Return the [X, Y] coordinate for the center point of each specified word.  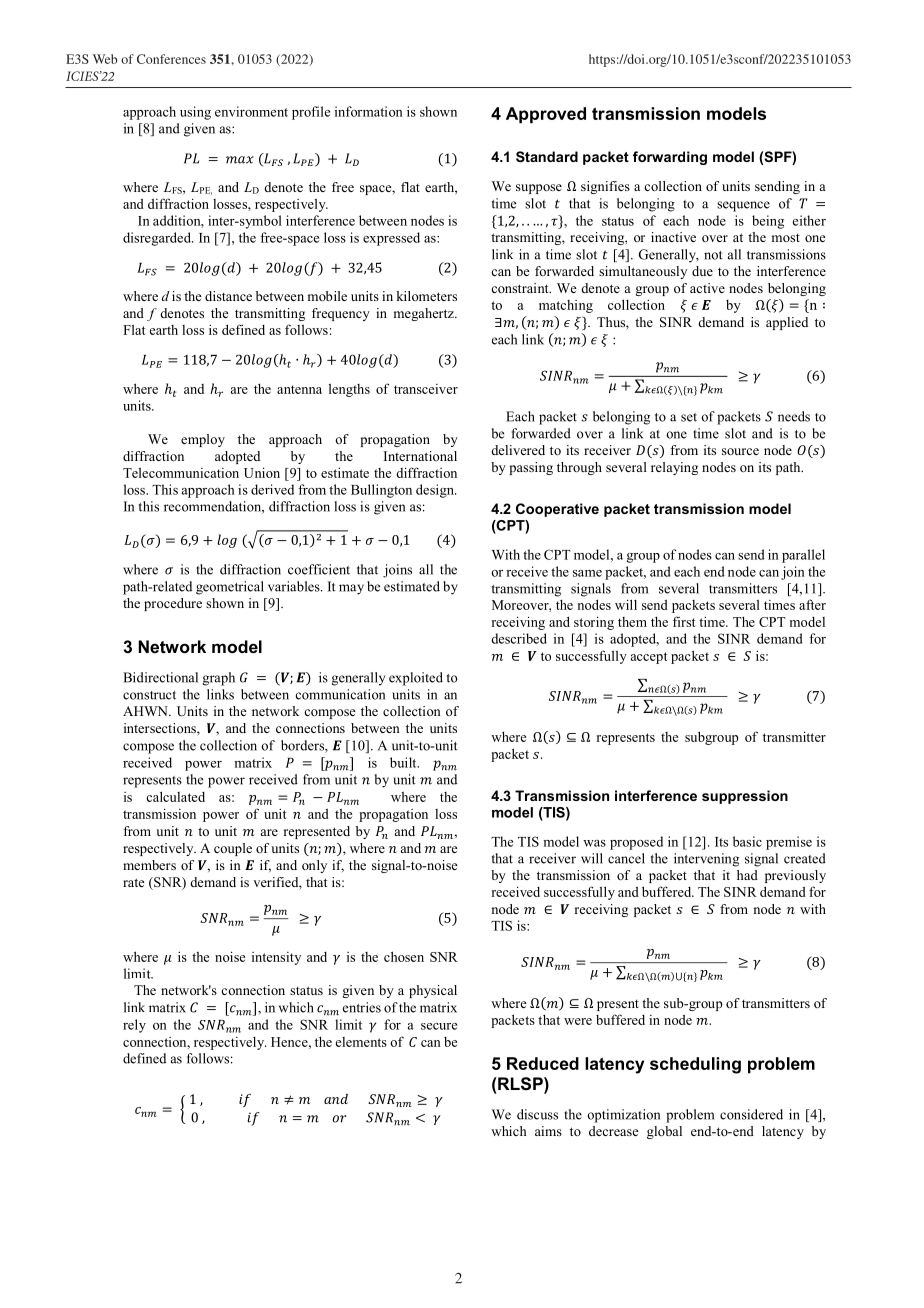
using [195, 113]
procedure [173, 604]
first [684, 621]
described [519, 638]
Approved [546, 115]
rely [134, 1026]
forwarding [670, 158]
